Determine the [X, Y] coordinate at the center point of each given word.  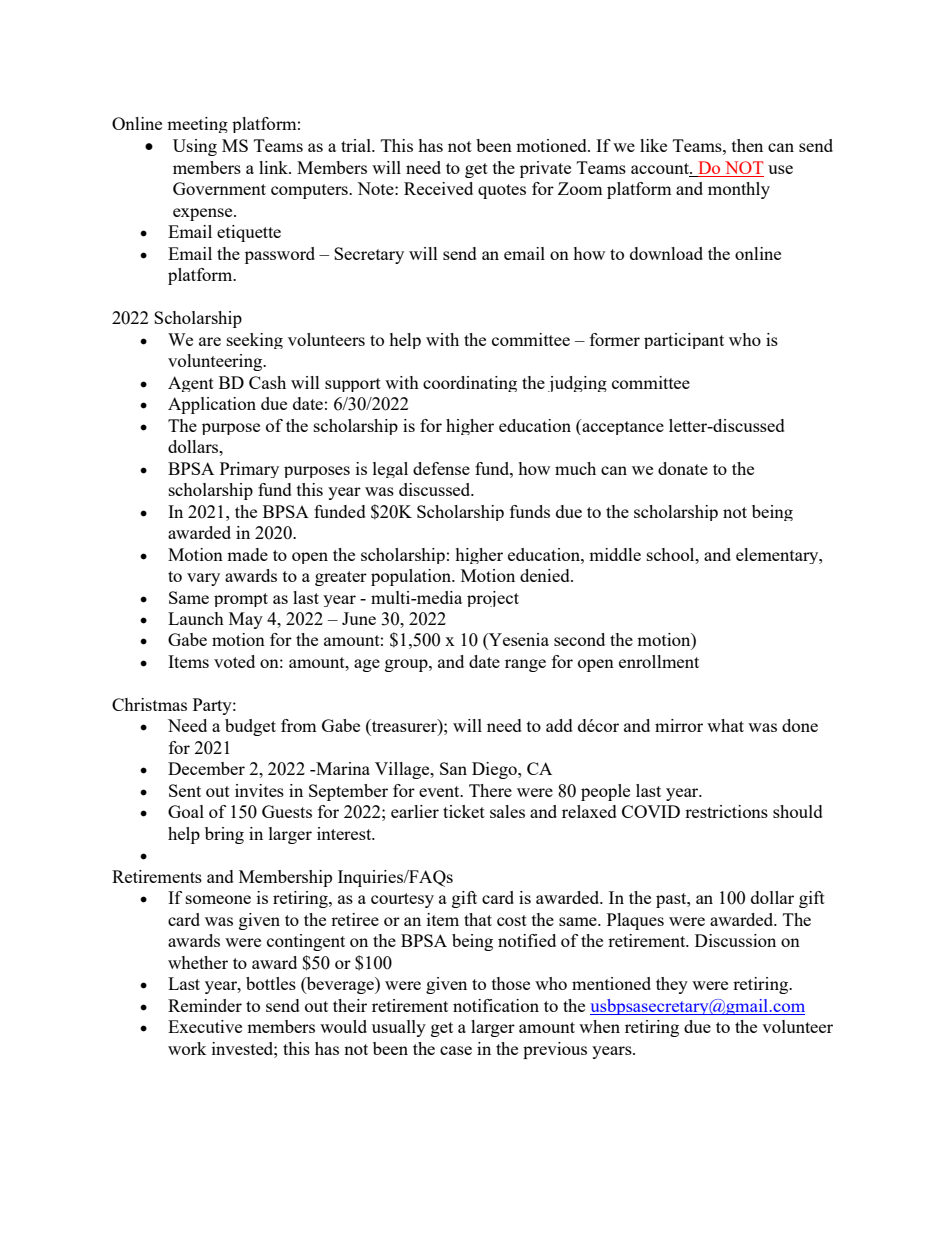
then [747, 145]
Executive [205, 1026]
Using [195, 147]
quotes [502, 191]
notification [496, 1005]
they [672, 985]
